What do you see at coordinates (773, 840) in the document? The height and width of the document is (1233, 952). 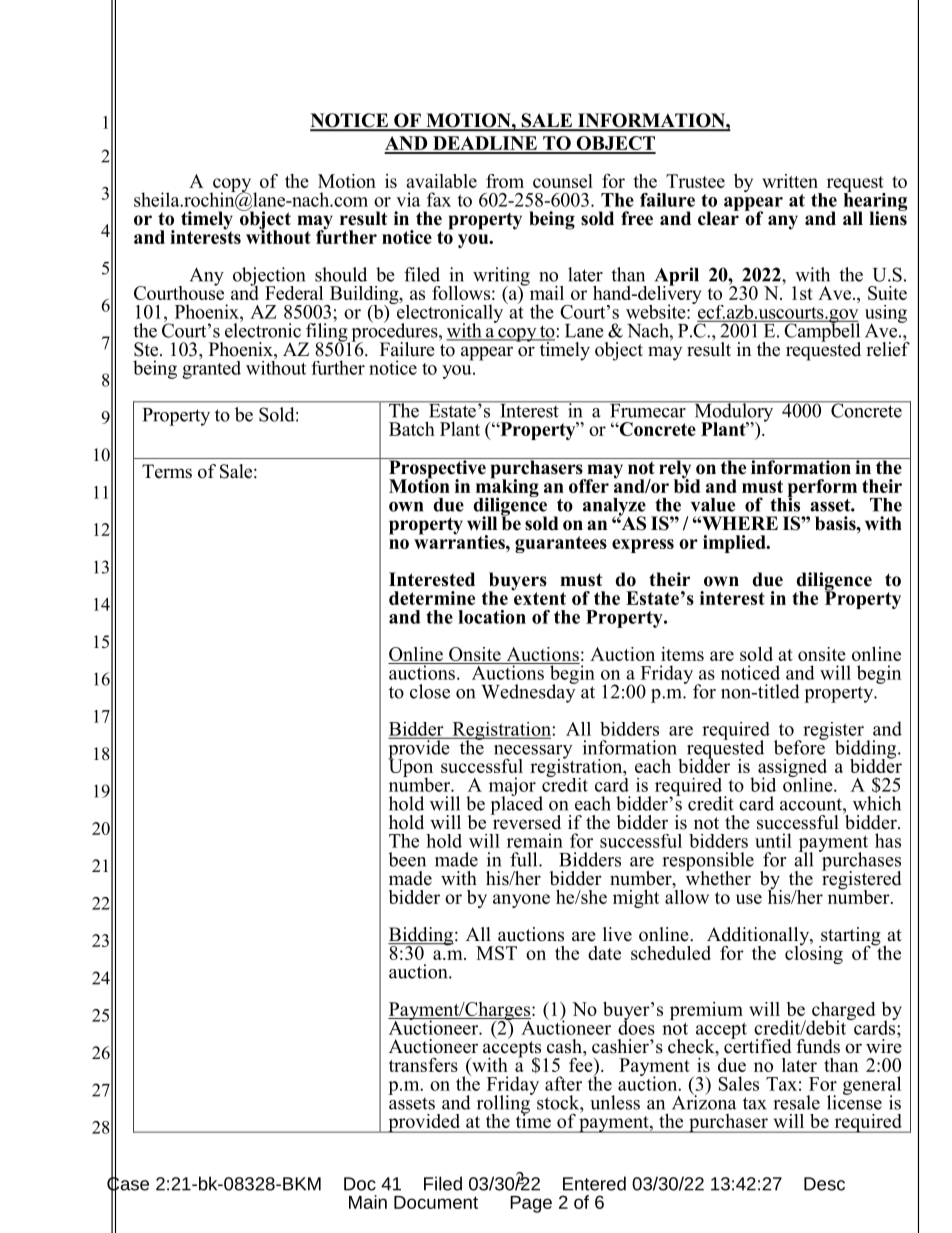 I see `until` at bounding box center [773, 840].
